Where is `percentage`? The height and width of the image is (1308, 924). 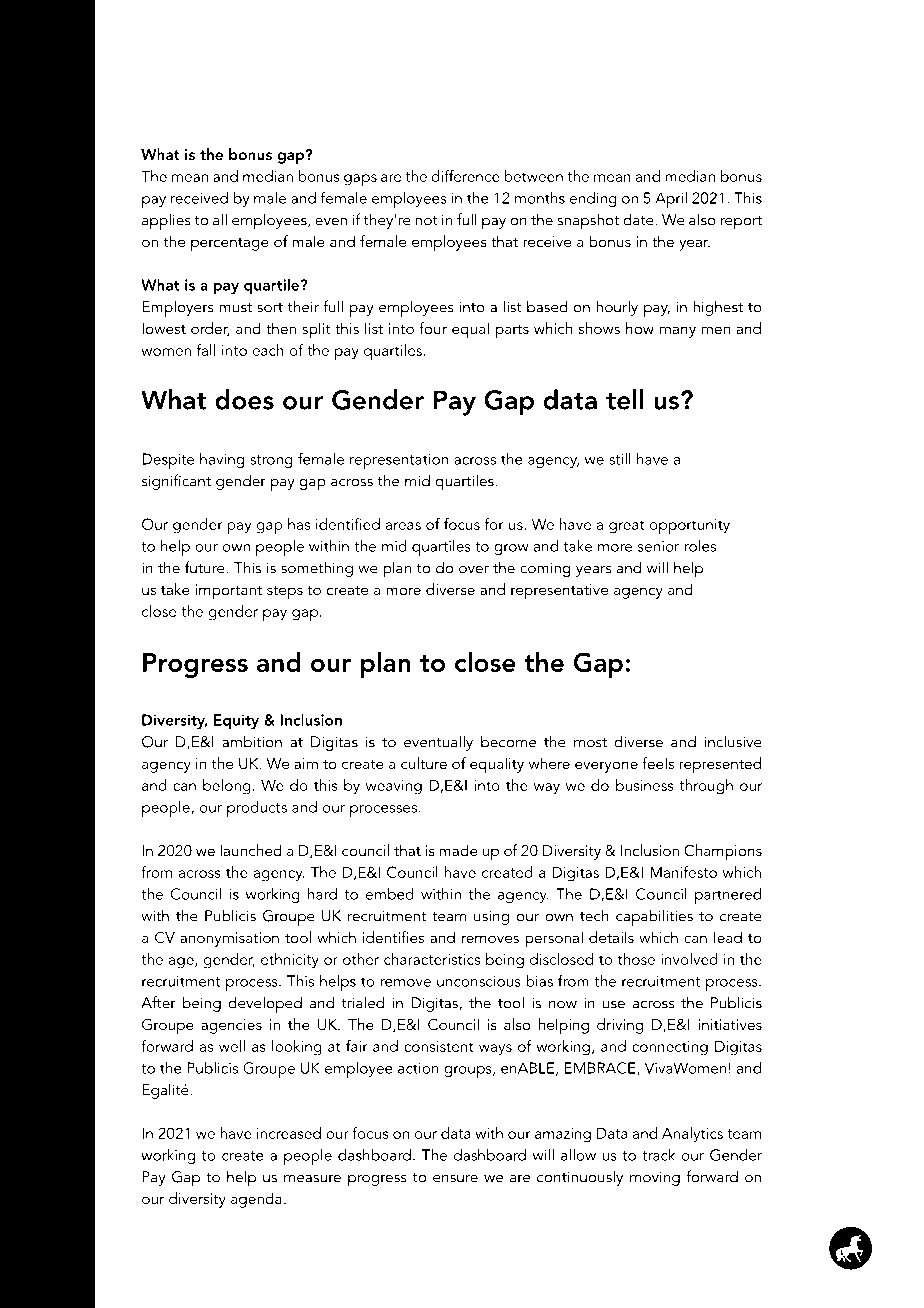 percentage is located at coordinates (230, 245).
